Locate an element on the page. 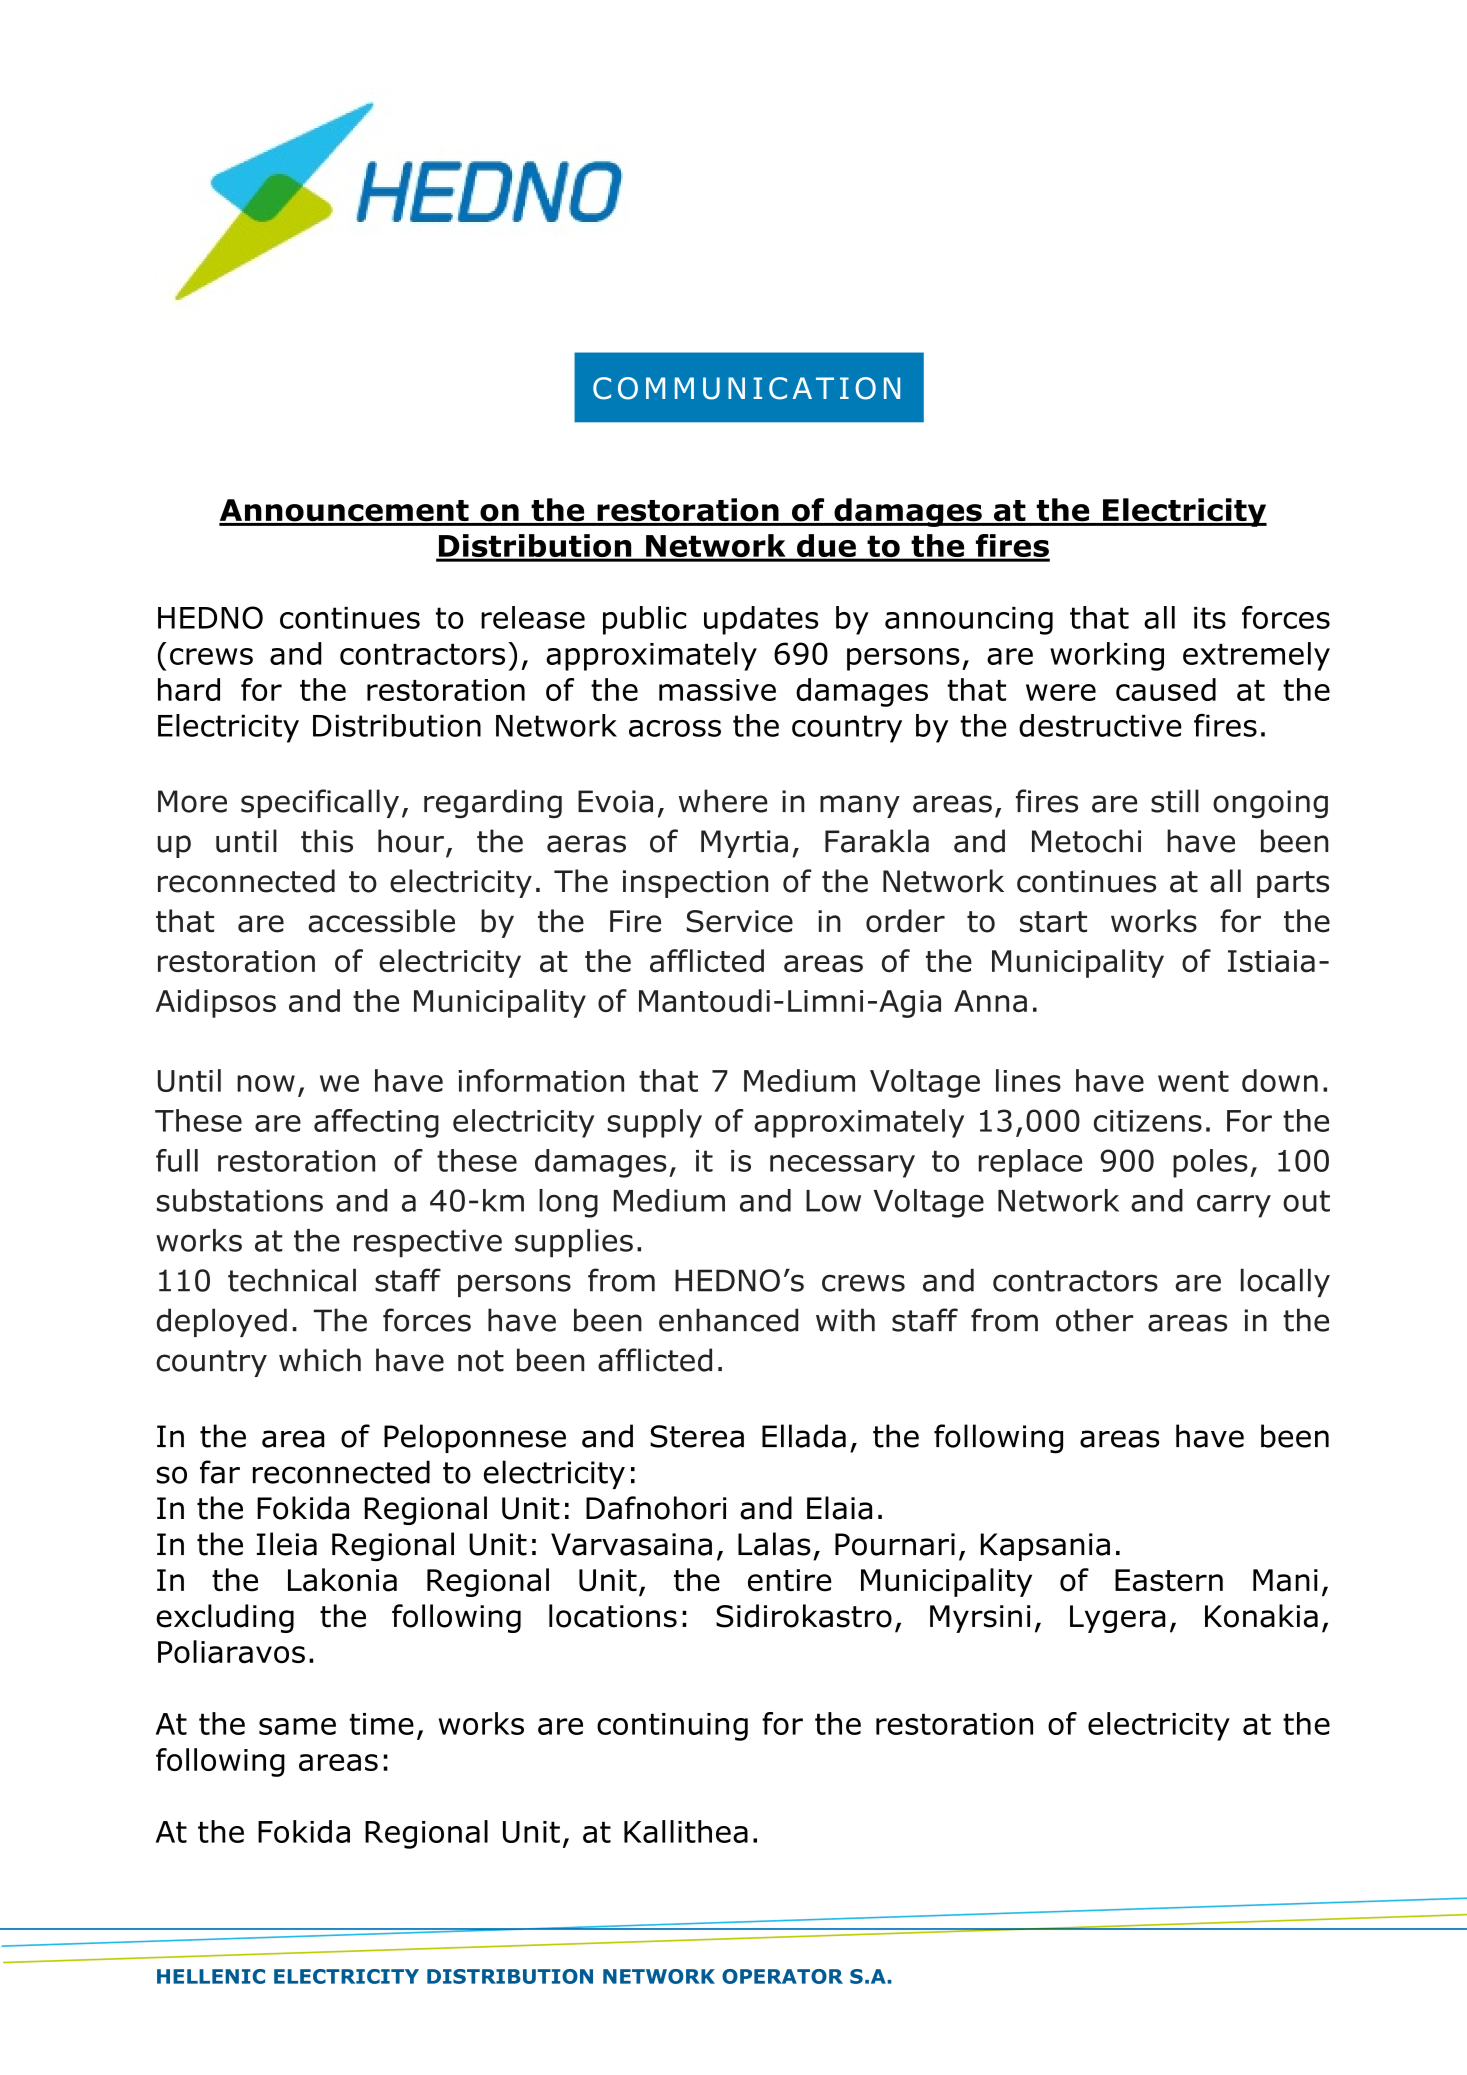 Image resolution: width=1467 pixels, height=2075 pixels. Eastern is located at coordinates (1169, 1580).
